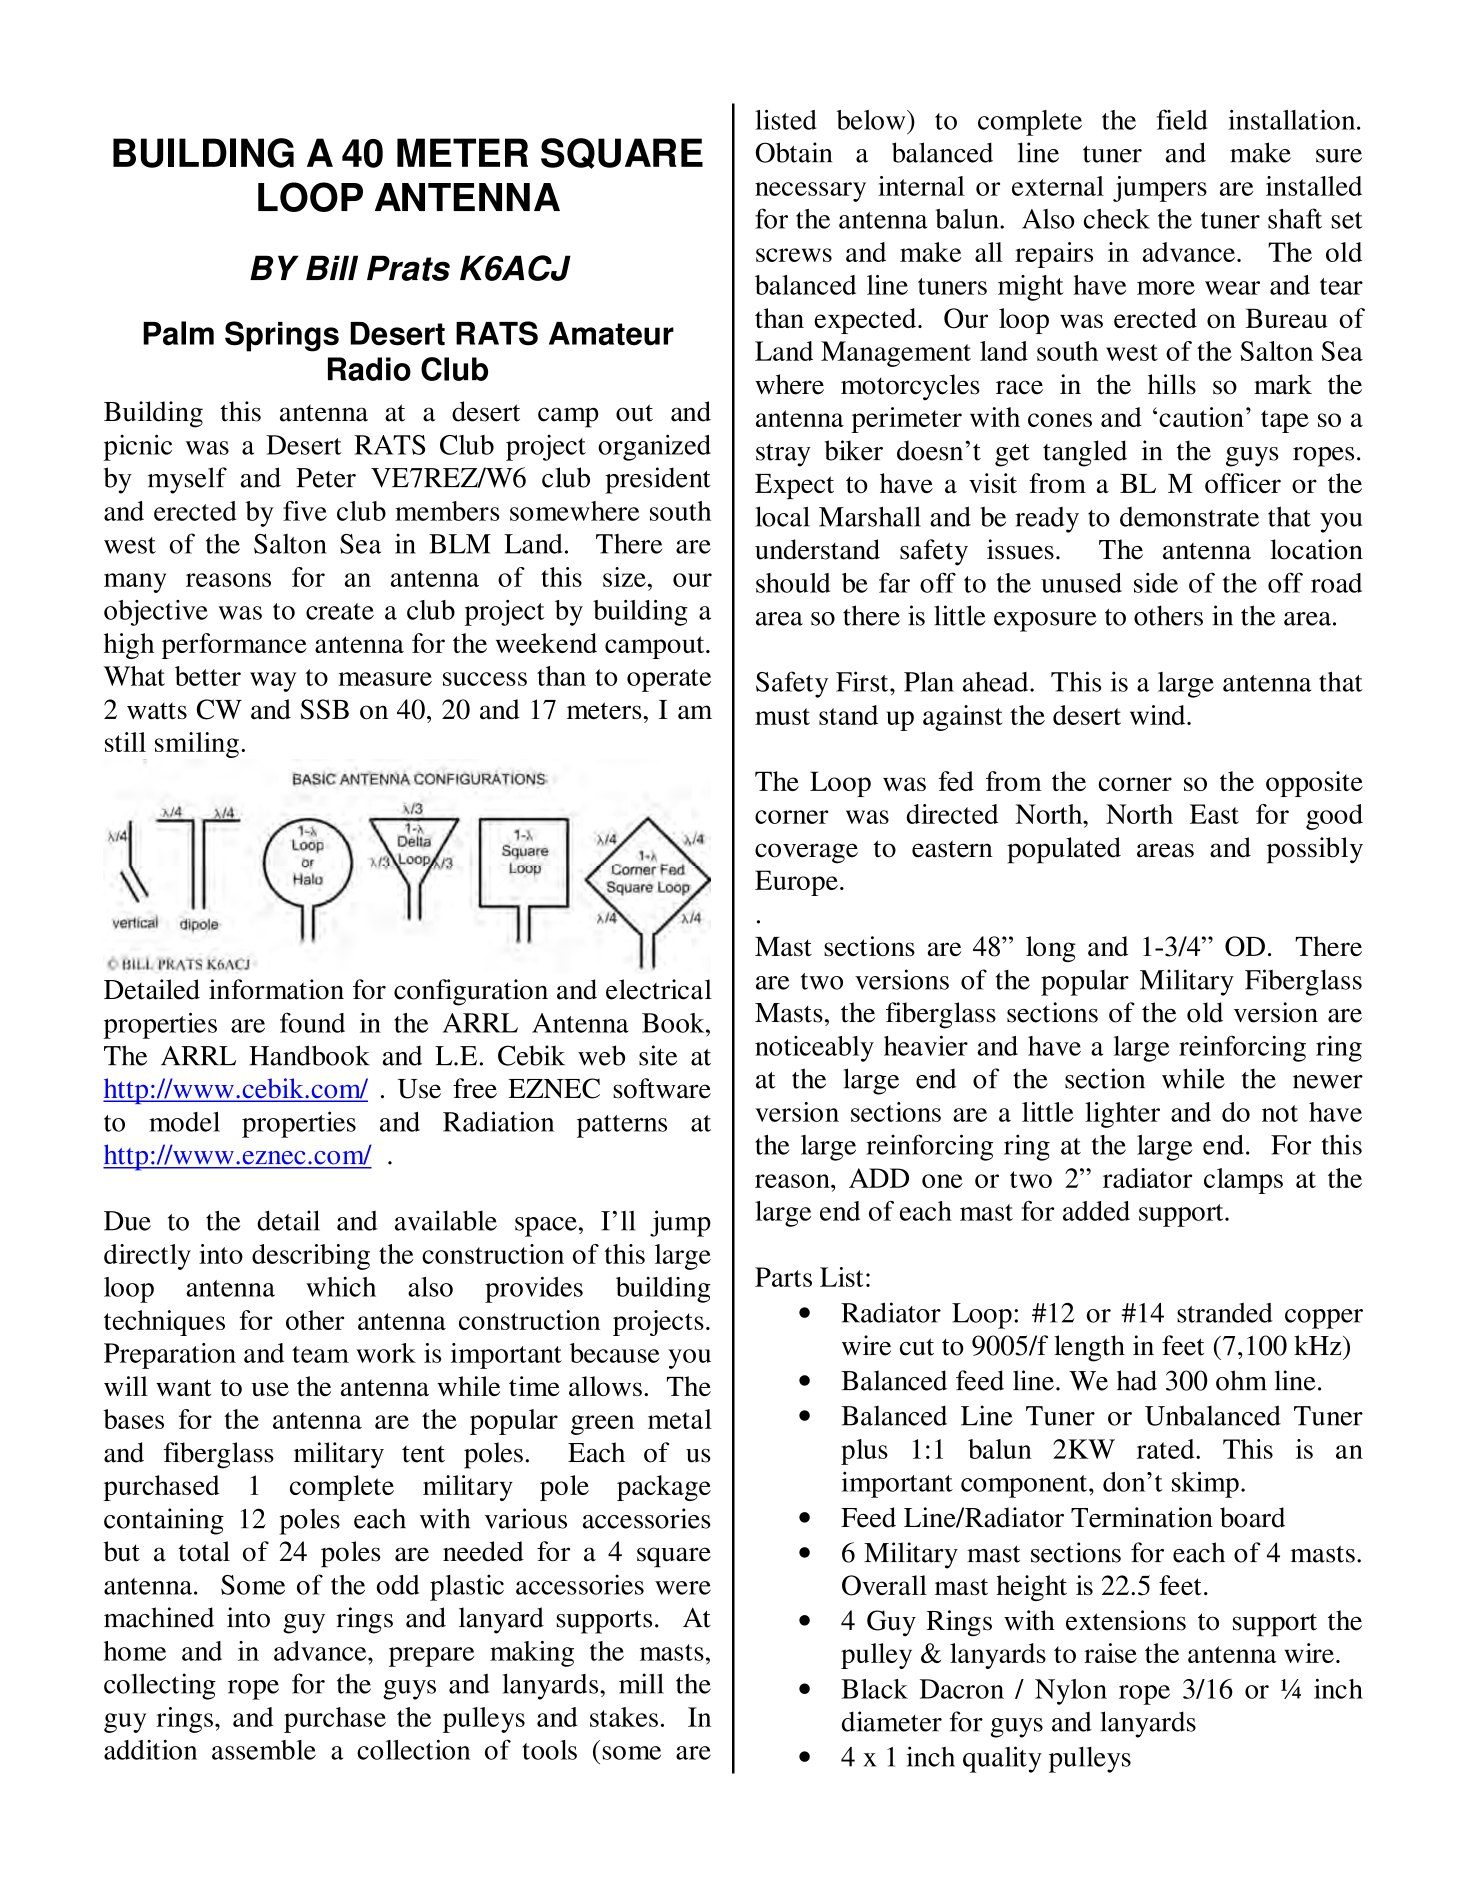 The width and height of the page is (1466, 1898). I want to click on operate, so click(669, 680).
